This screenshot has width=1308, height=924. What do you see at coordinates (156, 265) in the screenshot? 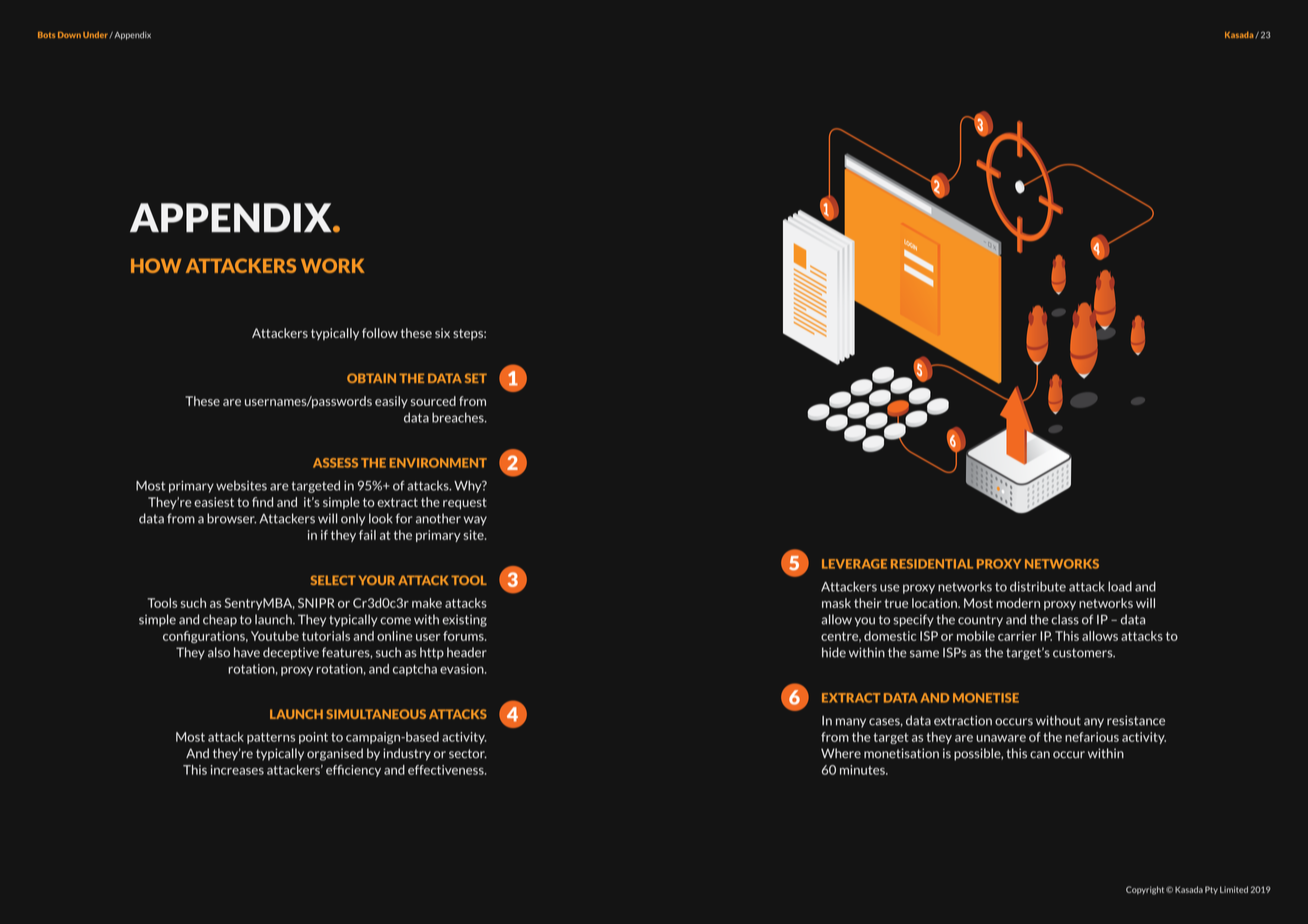
I see `HOW` at bounding box center [156, 265].
